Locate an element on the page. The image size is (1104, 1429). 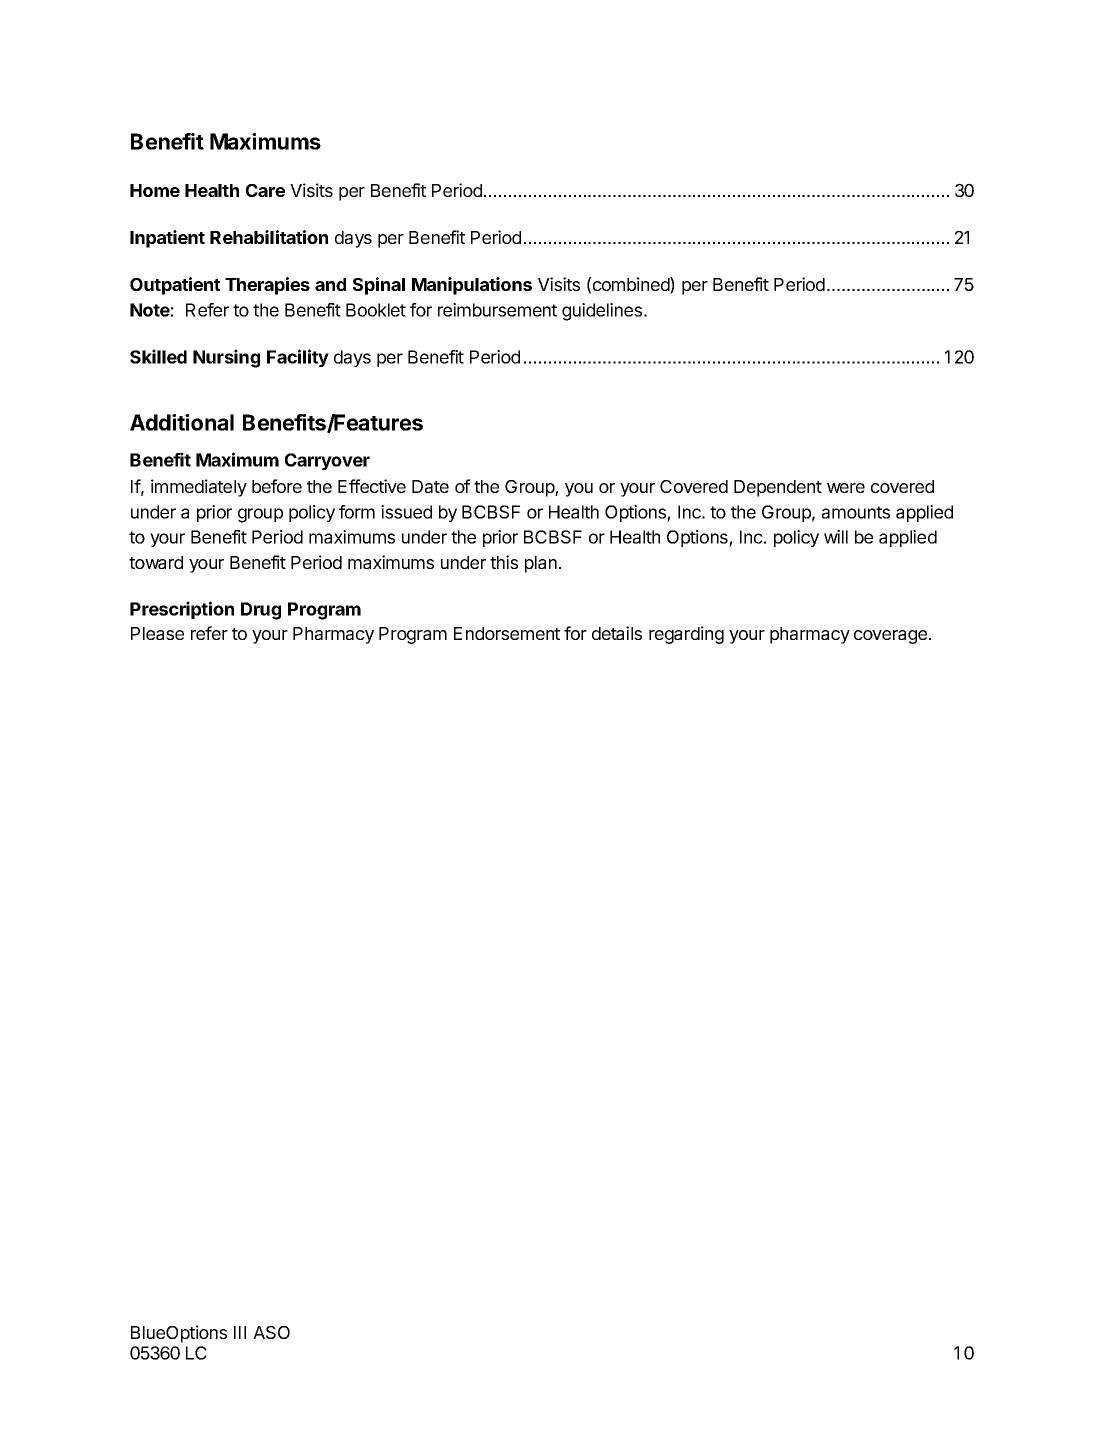
Rehabilitation is located at coordinates (269, 237).
